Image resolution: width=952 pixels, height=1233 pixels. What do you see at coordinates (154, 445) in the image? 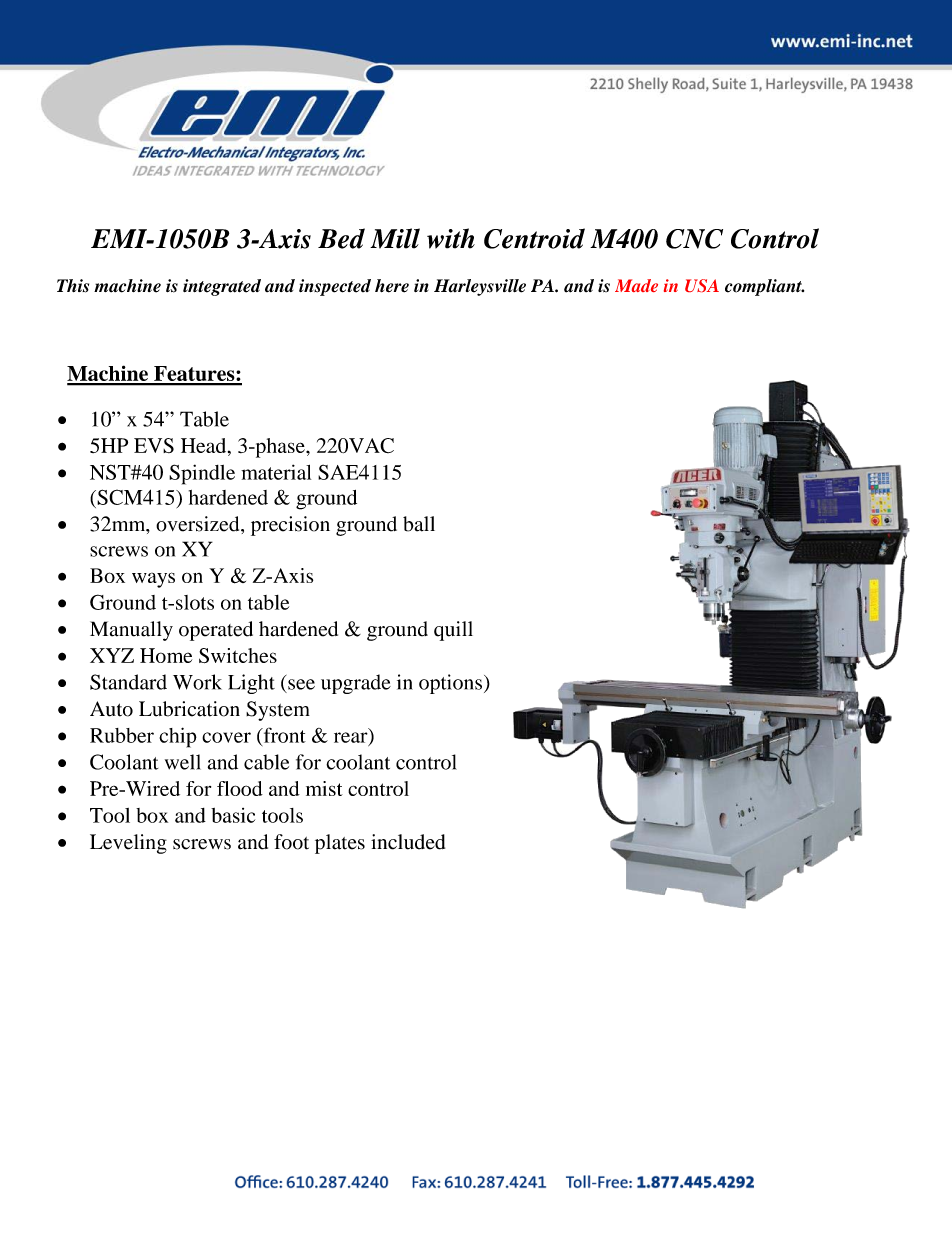
I see `EVS` at bounding box center [154, 445].
